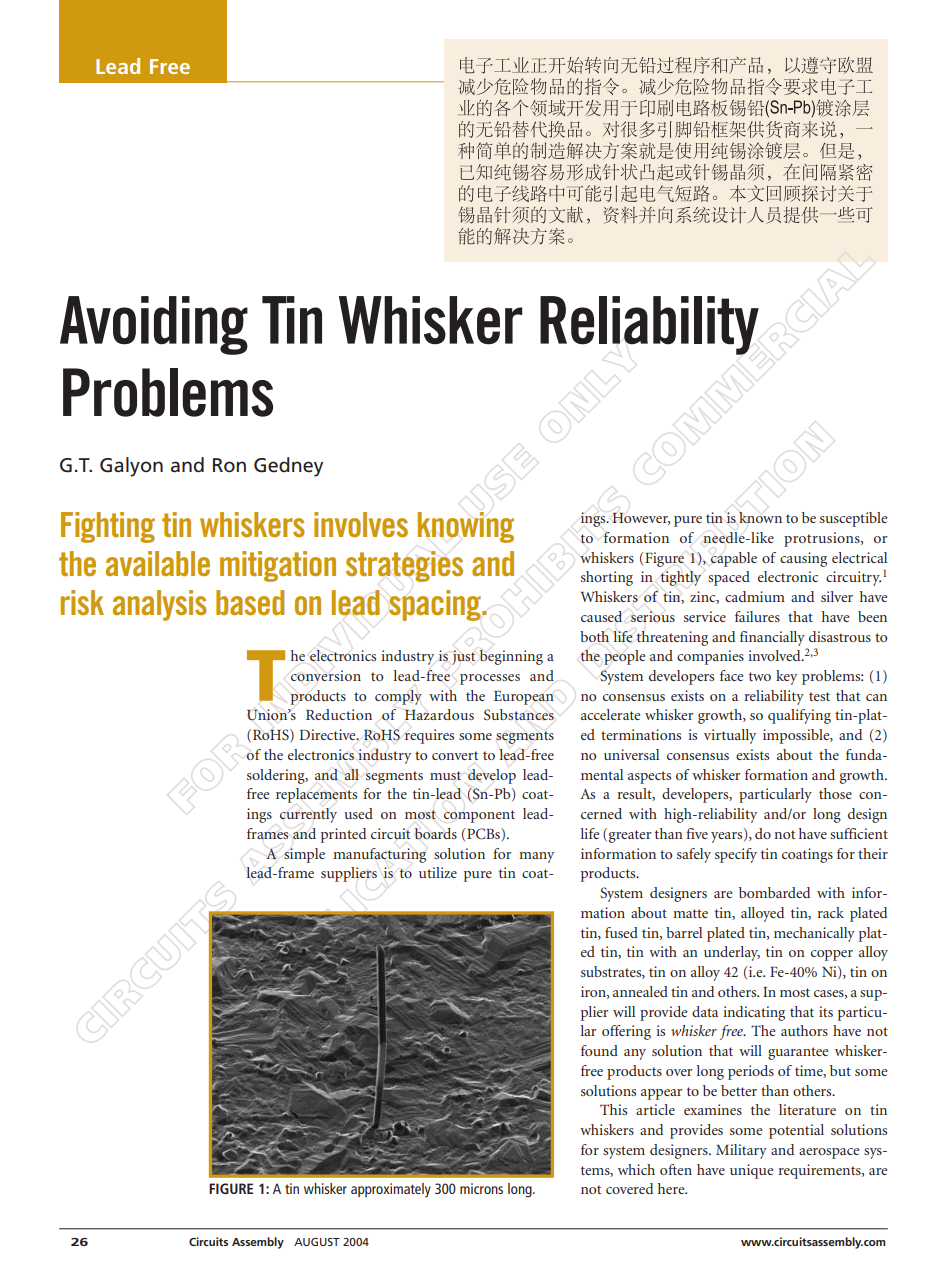 Image resolution: width=947 pixels, height=1288 pixels. Describe the element at coordinates (317, 1242) in the page. I see `AUGUST` at that location.
